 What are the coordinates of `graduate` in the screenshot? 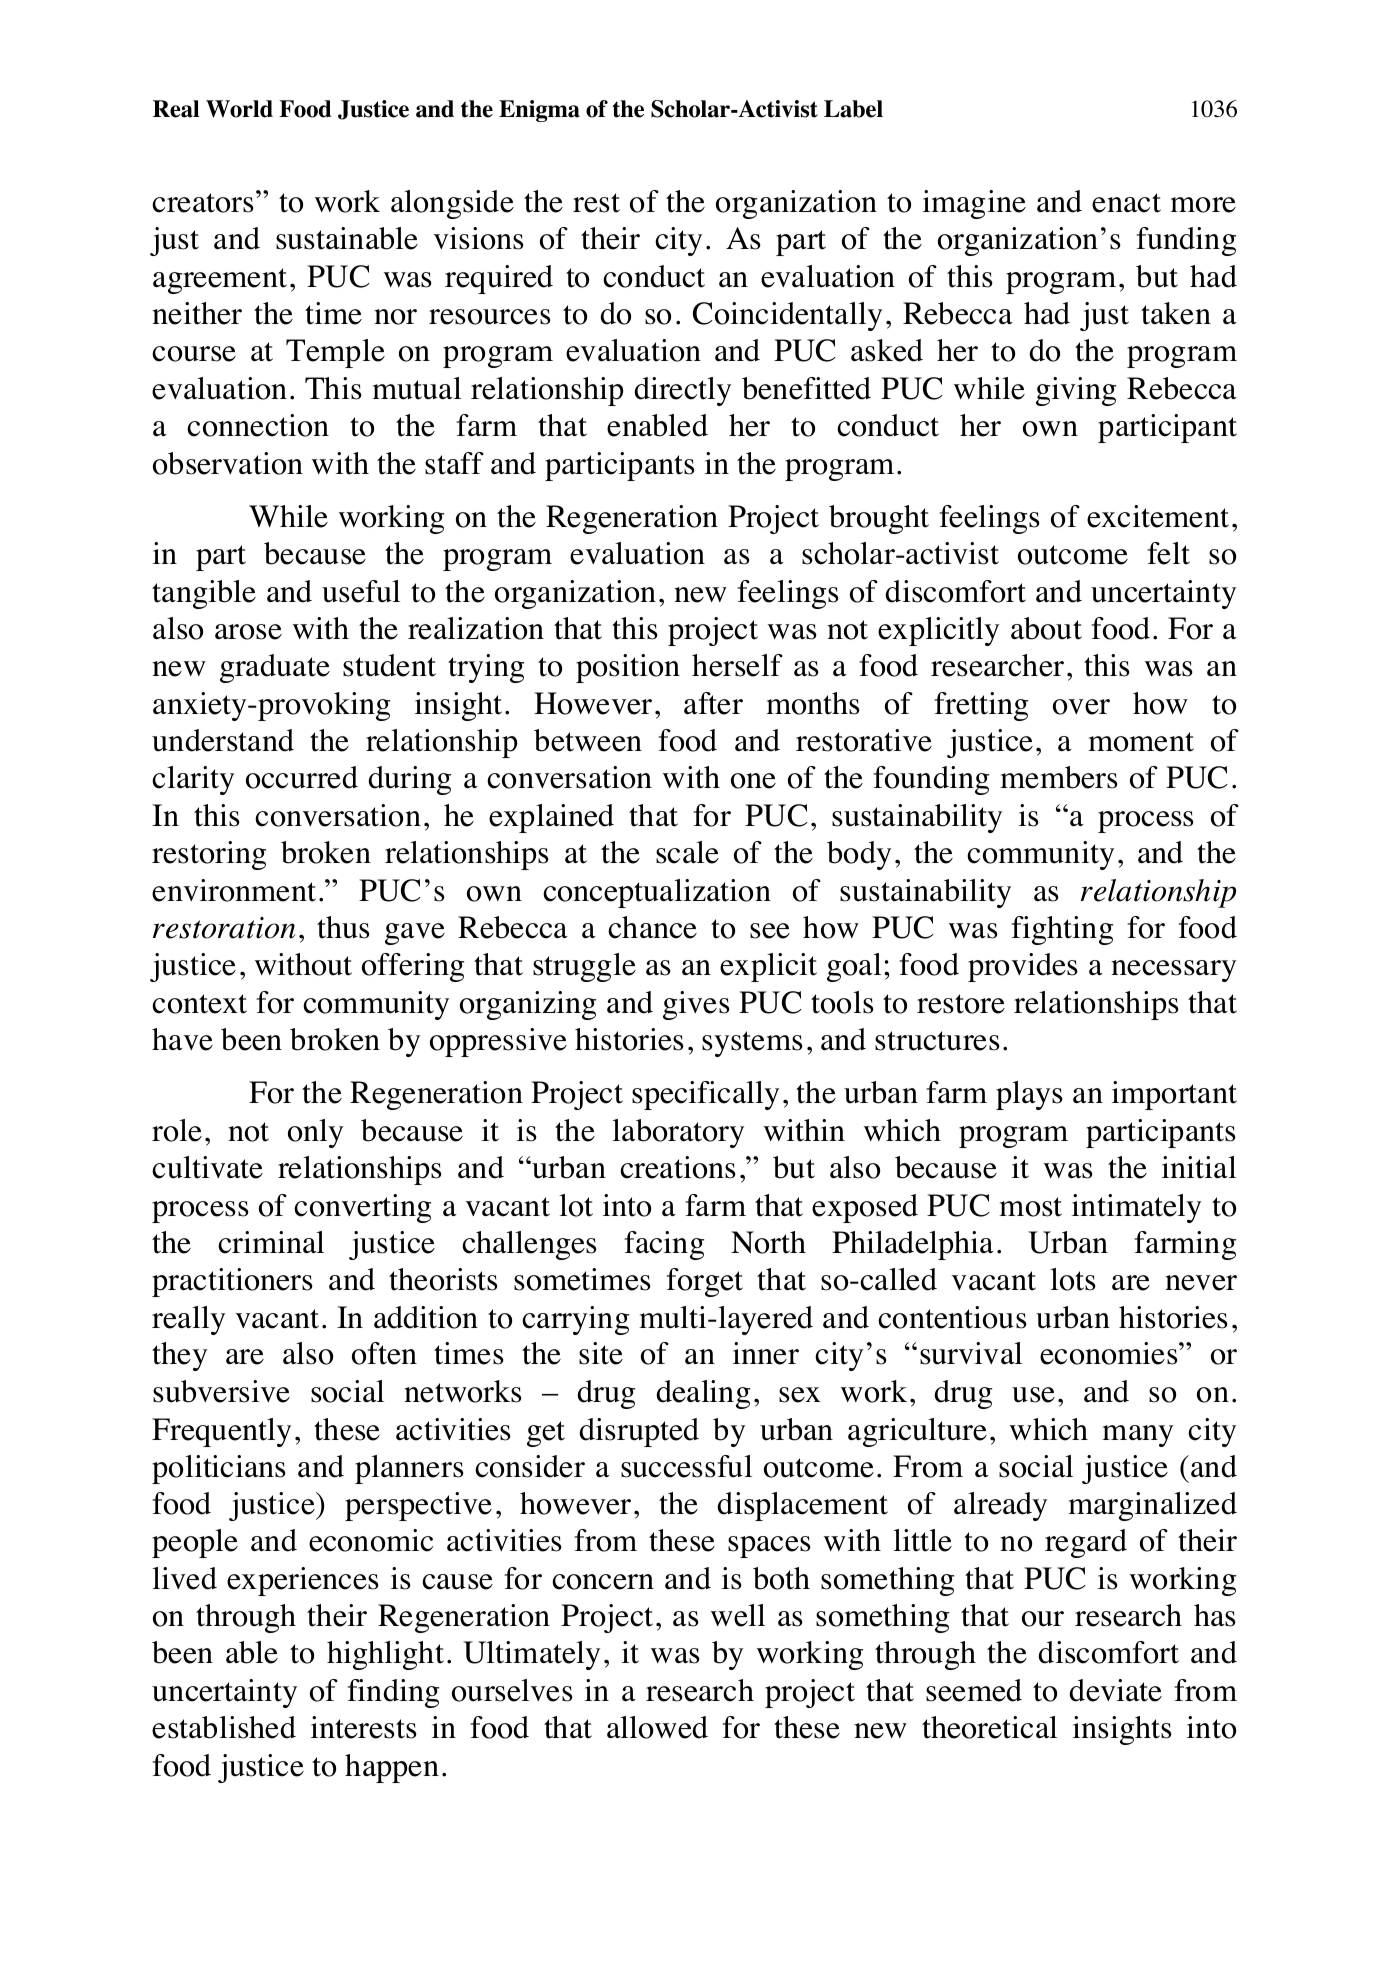 It's located at (275, 668).
